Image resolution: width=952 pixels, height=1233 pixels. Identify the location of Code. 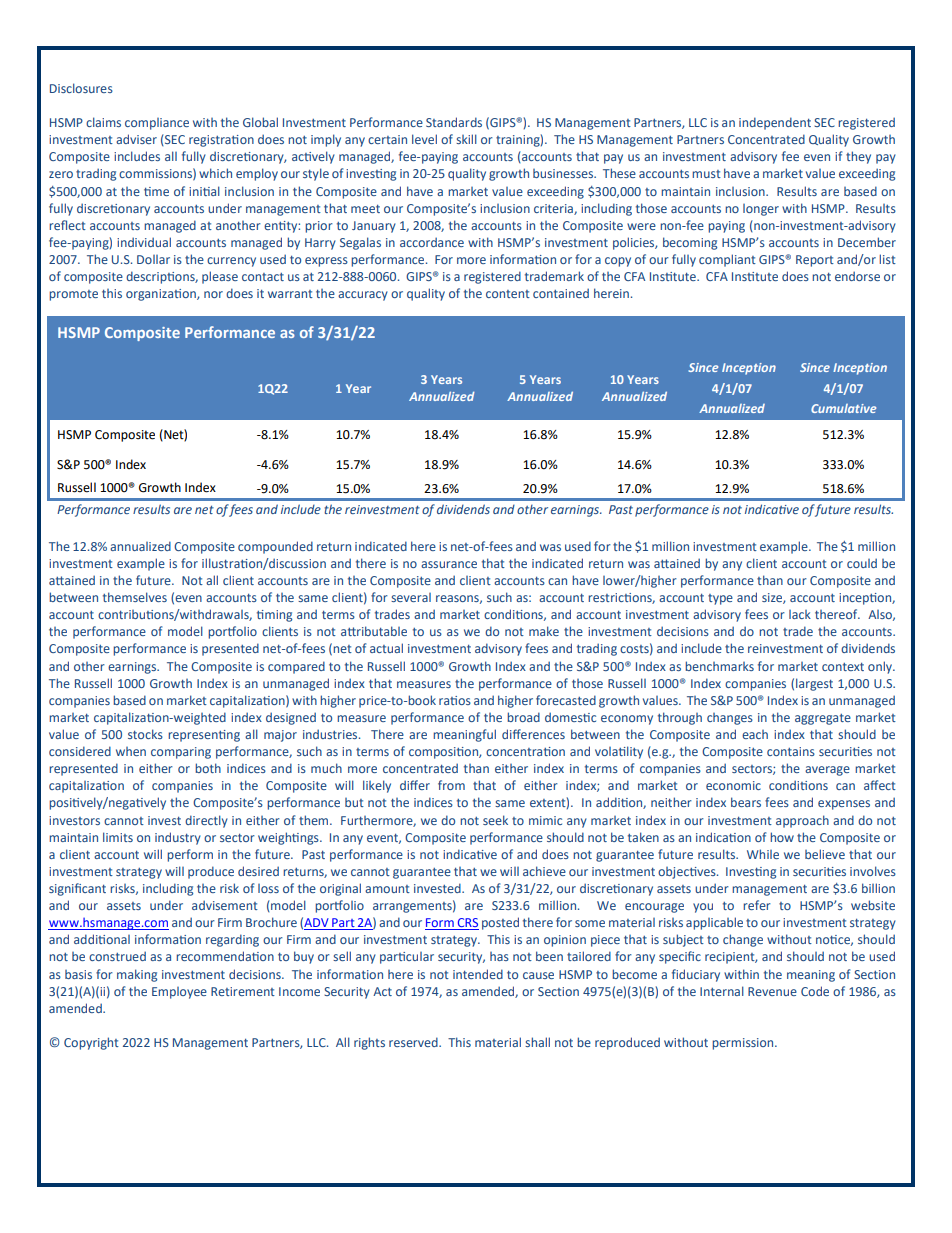
(815, 991).
